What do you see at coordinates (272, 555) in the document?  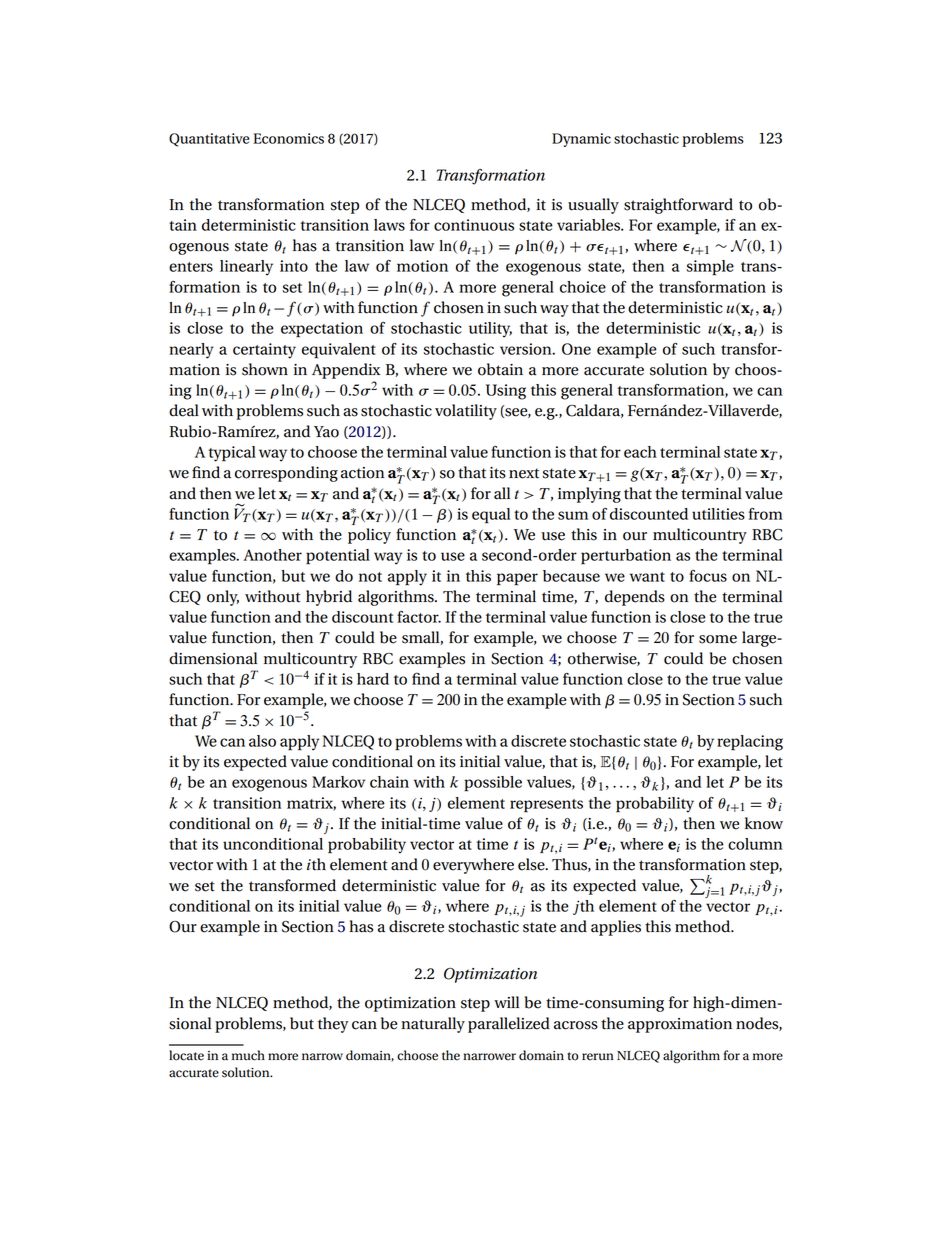 I see `Another` at bounding box center [272, 555].
